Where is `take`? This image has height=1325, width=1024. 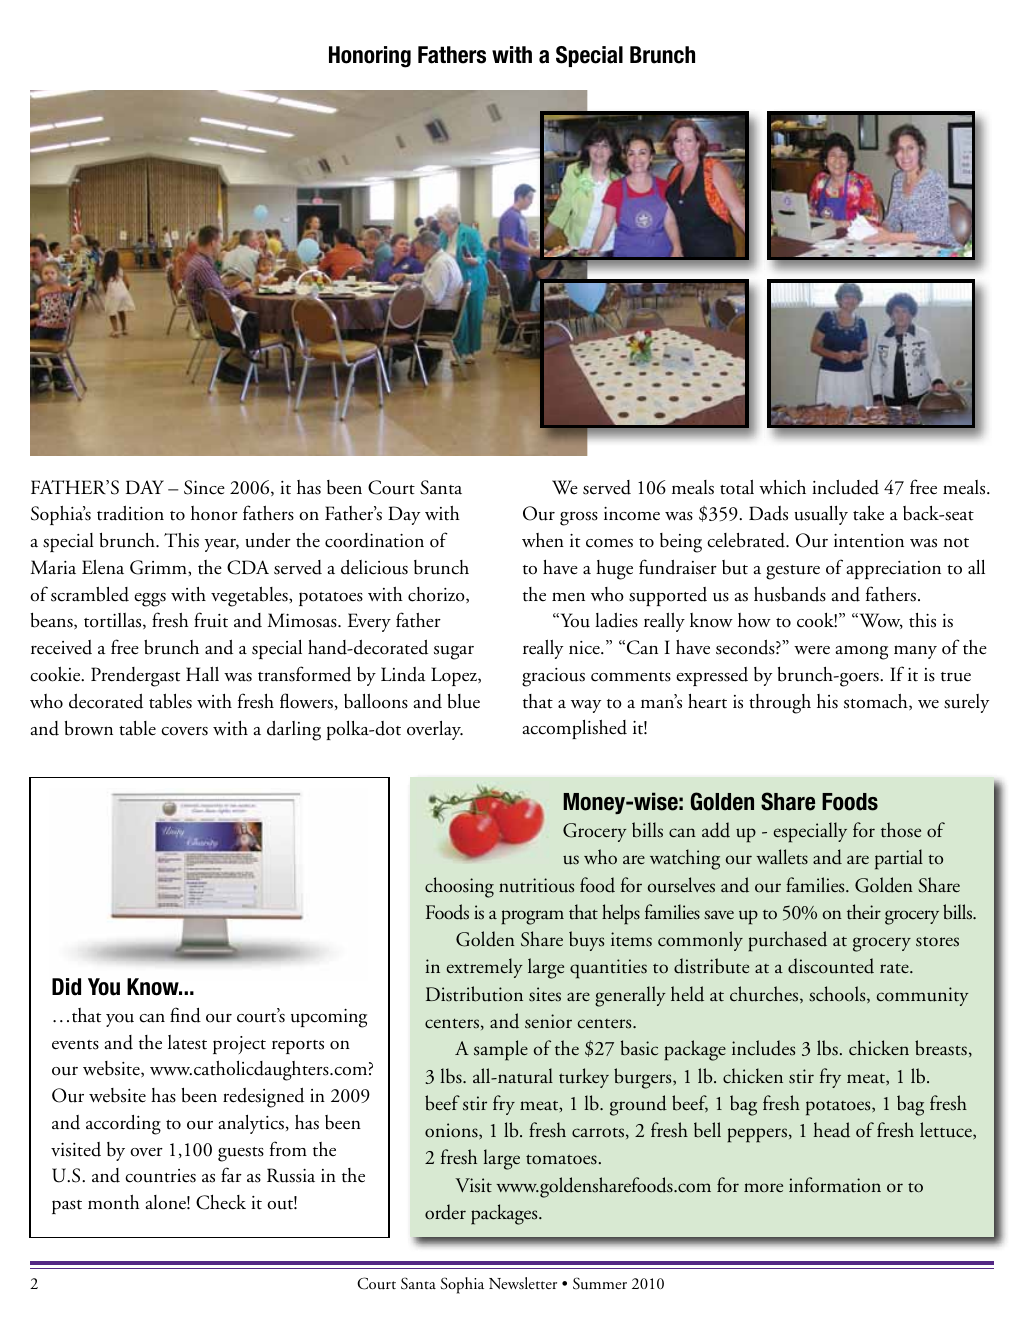 take is located at coordinates (868, 513).
